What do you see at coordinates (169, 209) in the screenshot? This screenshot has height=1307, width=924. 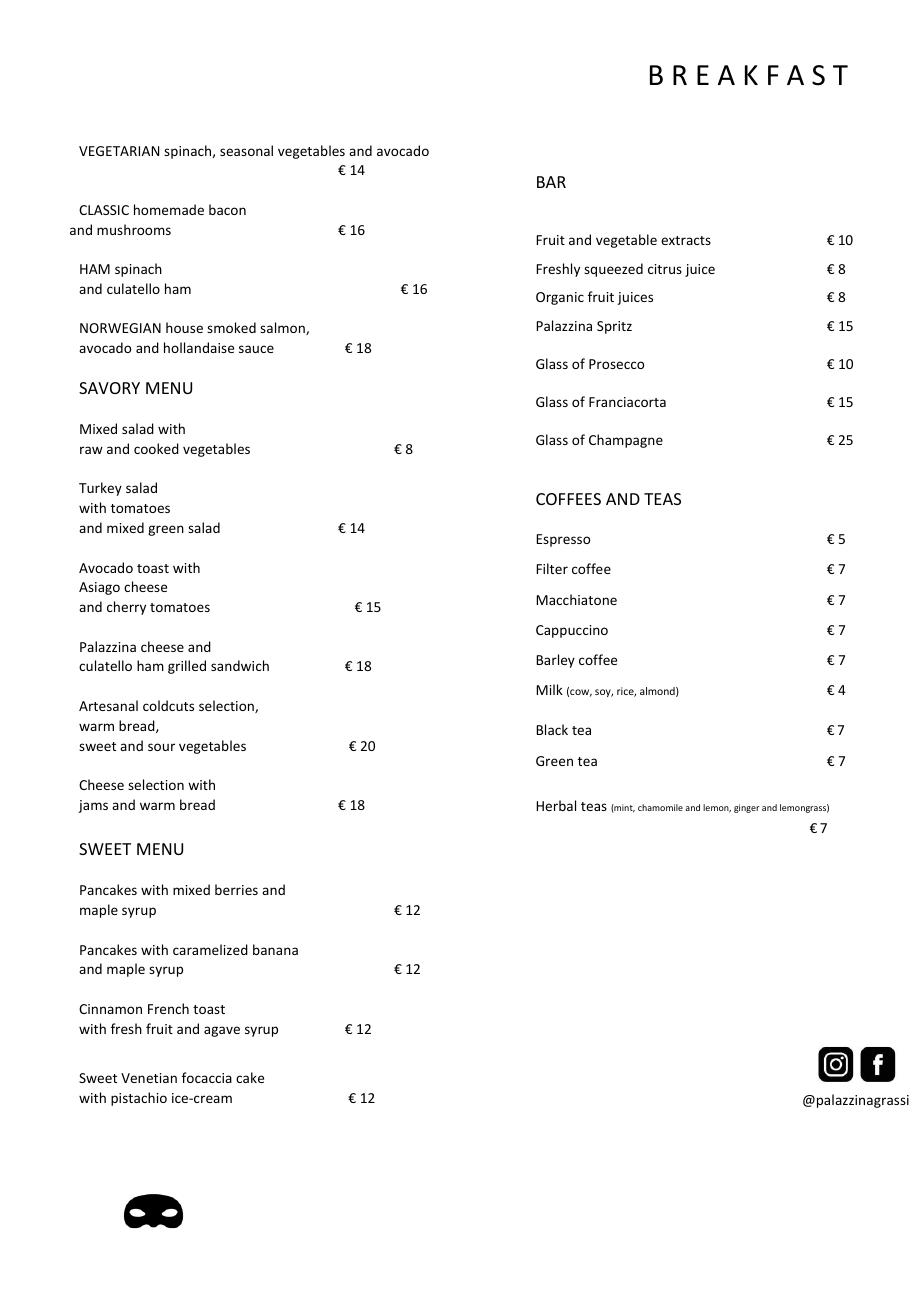 I see `homemade` at bounding box center [169, 209].
